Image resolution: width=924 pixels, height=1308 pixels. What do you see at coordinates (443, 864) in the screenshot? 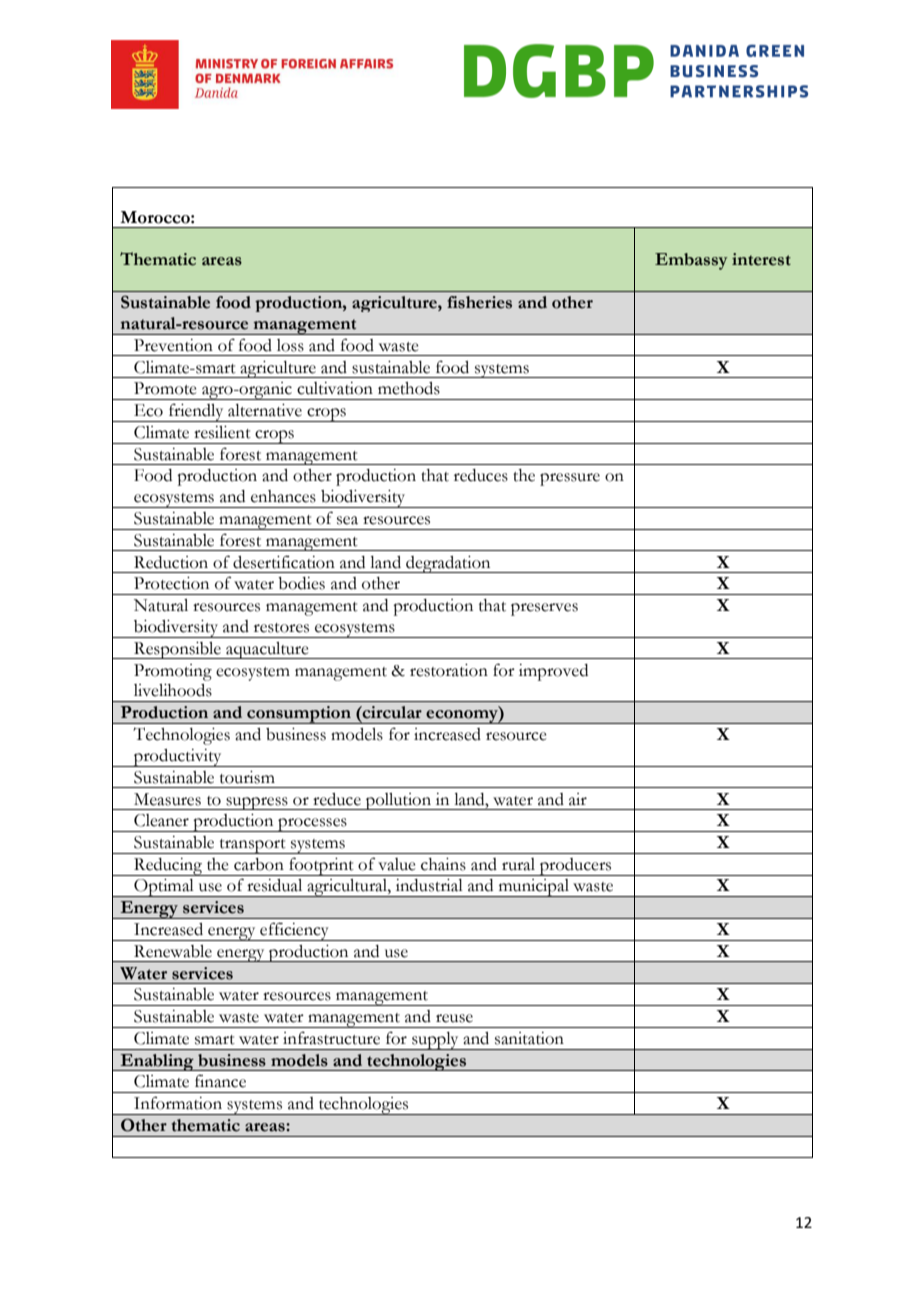
I see `chains` at bounding box center [443, 864].
